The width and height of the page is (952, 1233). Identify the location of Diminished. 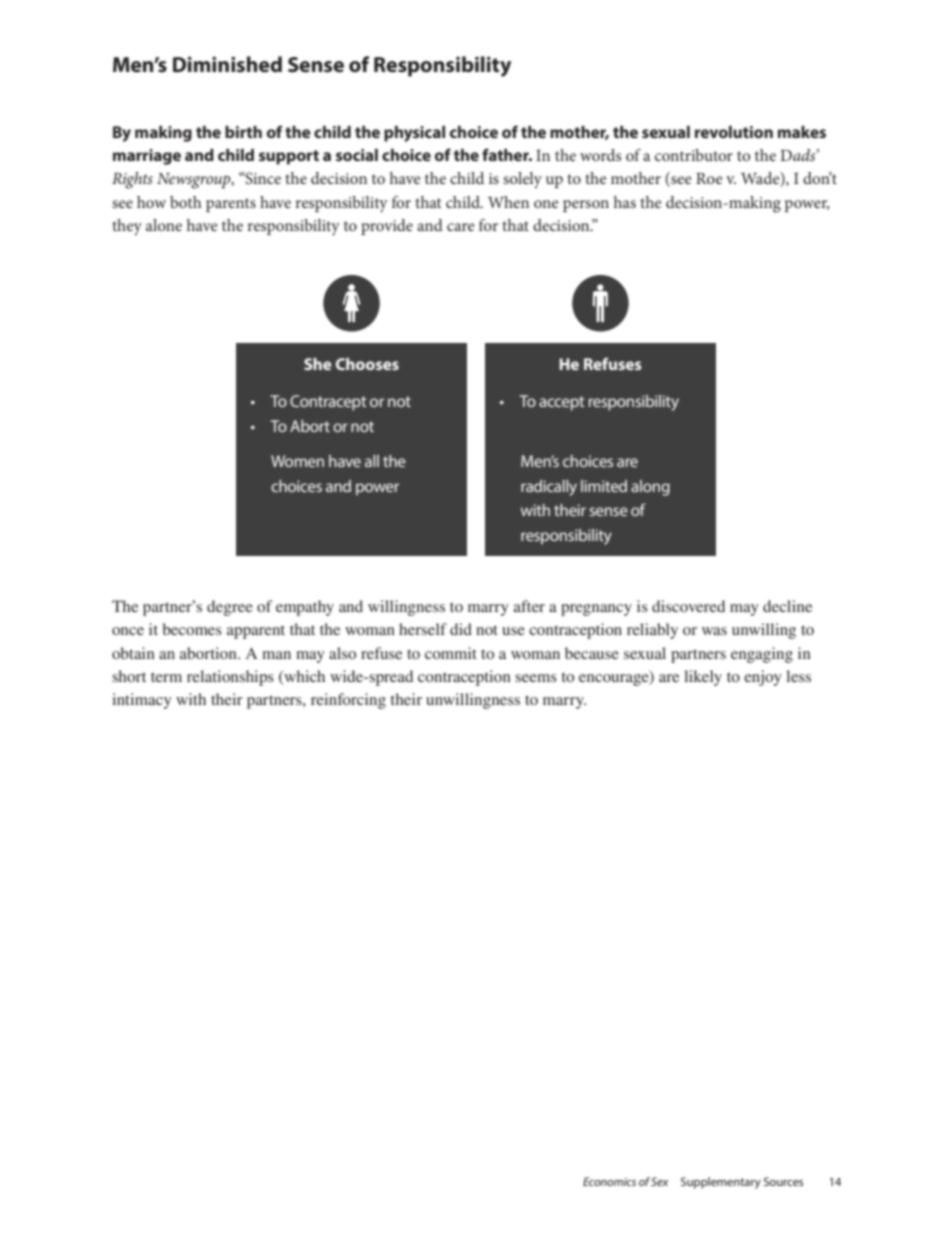
(227, 64).
